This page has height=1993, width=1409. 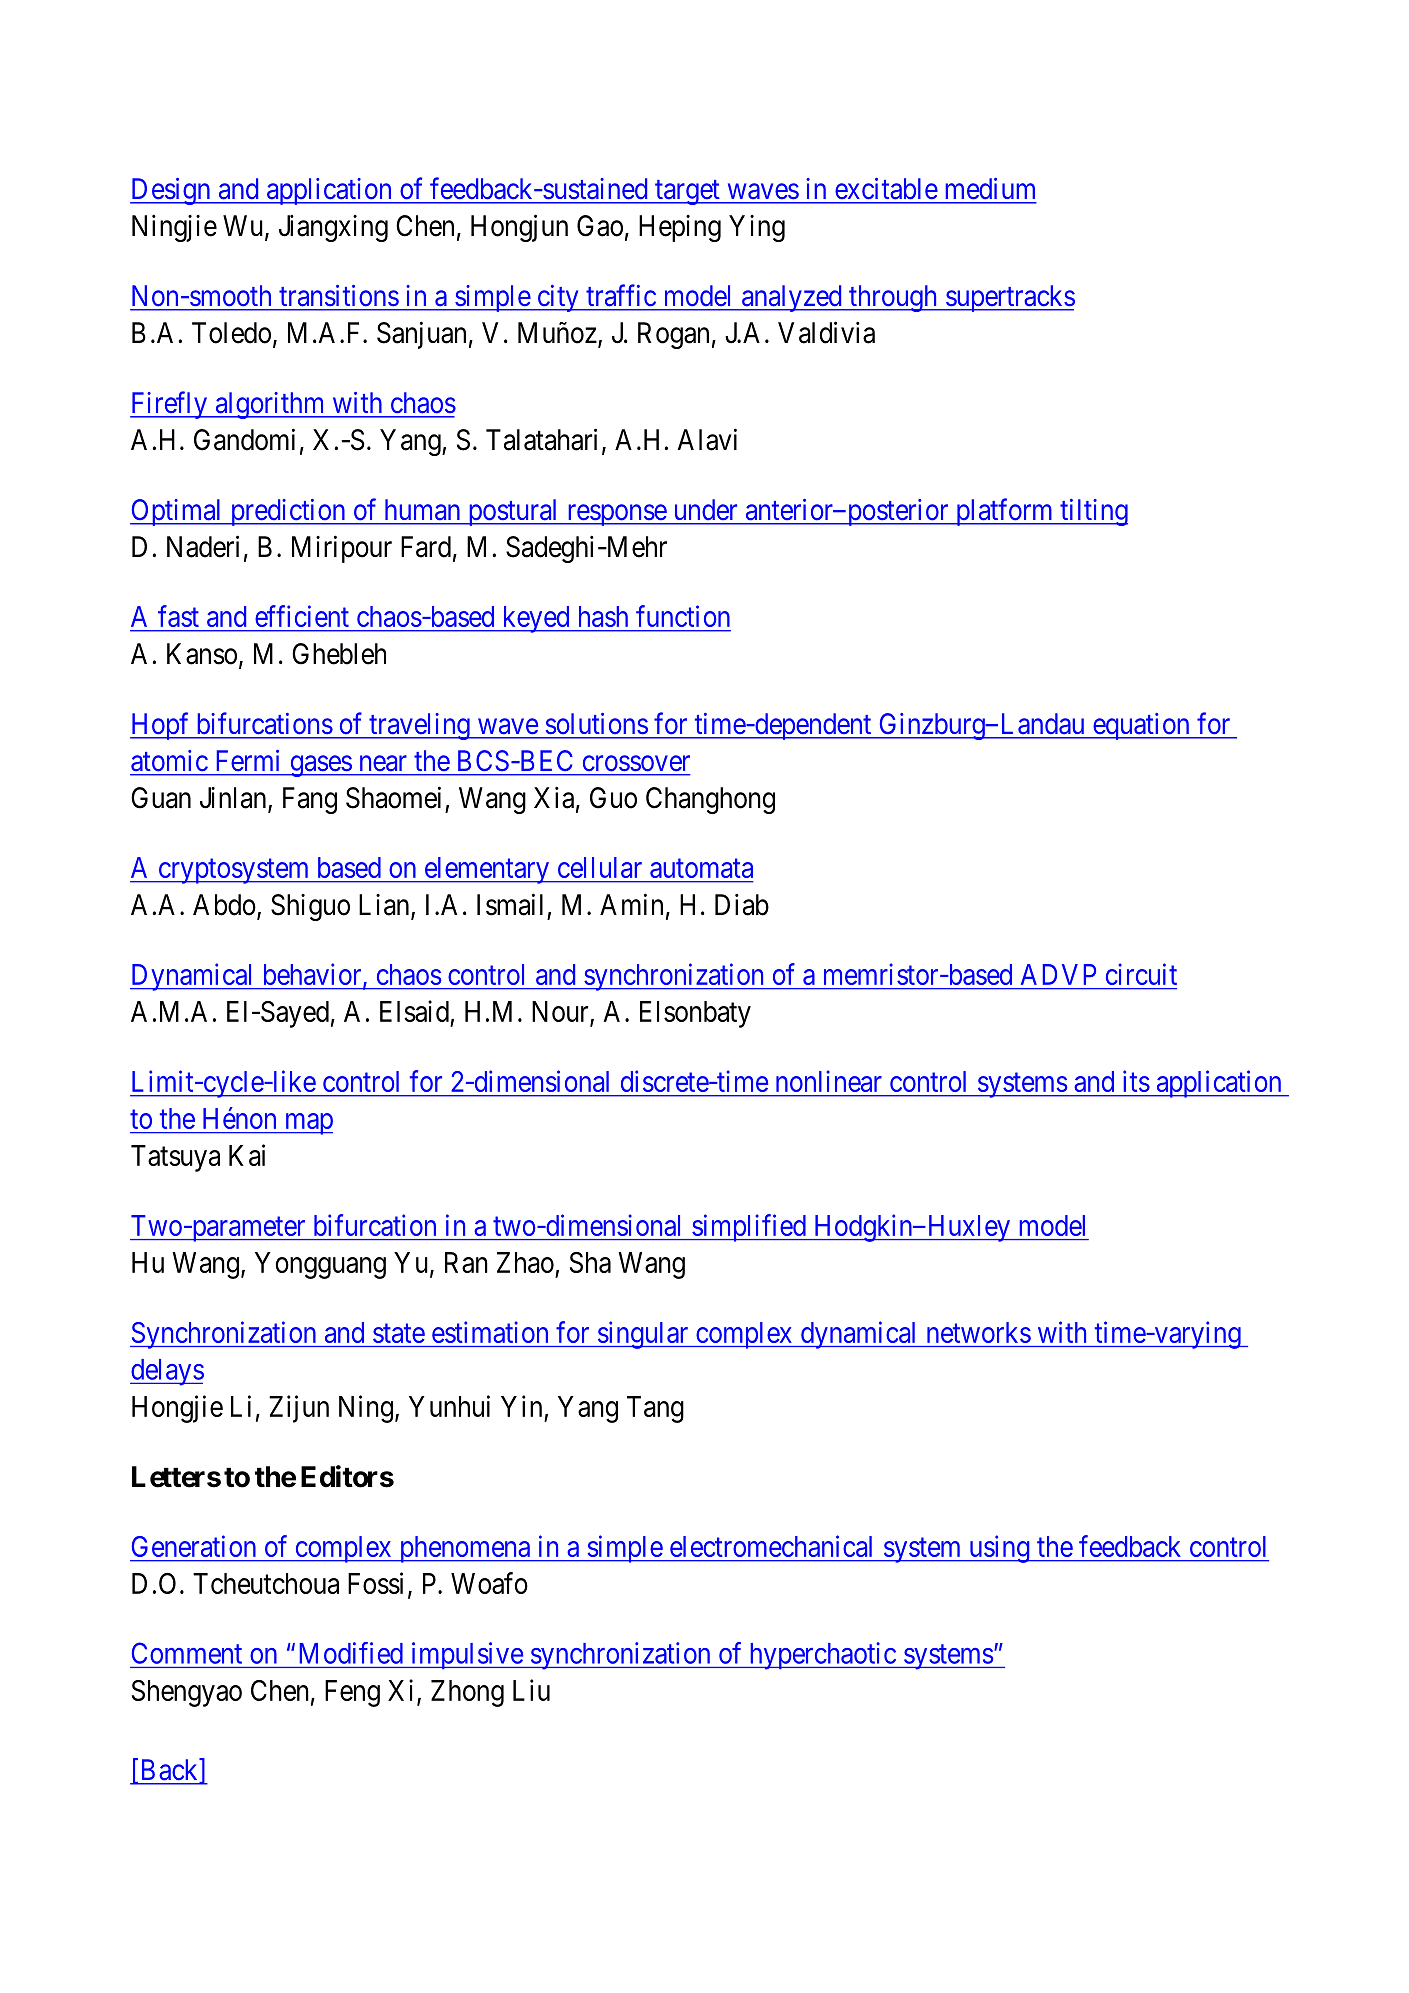 What do you see at coordinates (631, 904) in the page?
I see `Amin` at bounding box center [631, 904].
